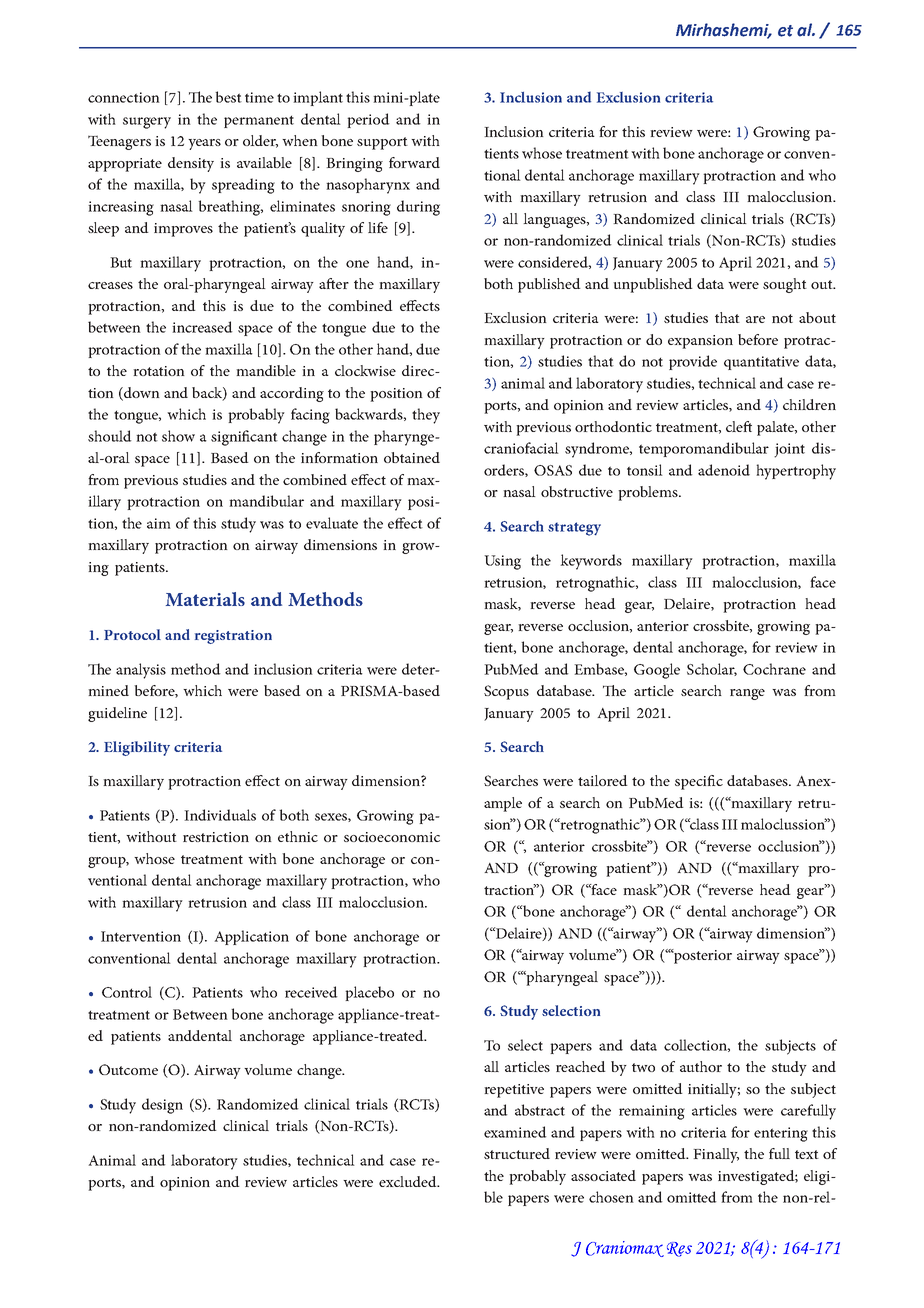 The height and width of the screenshot is (1308, 924). Describe the element at coordinates (162, 1106) in the screenshot. I see `design` at that location.
